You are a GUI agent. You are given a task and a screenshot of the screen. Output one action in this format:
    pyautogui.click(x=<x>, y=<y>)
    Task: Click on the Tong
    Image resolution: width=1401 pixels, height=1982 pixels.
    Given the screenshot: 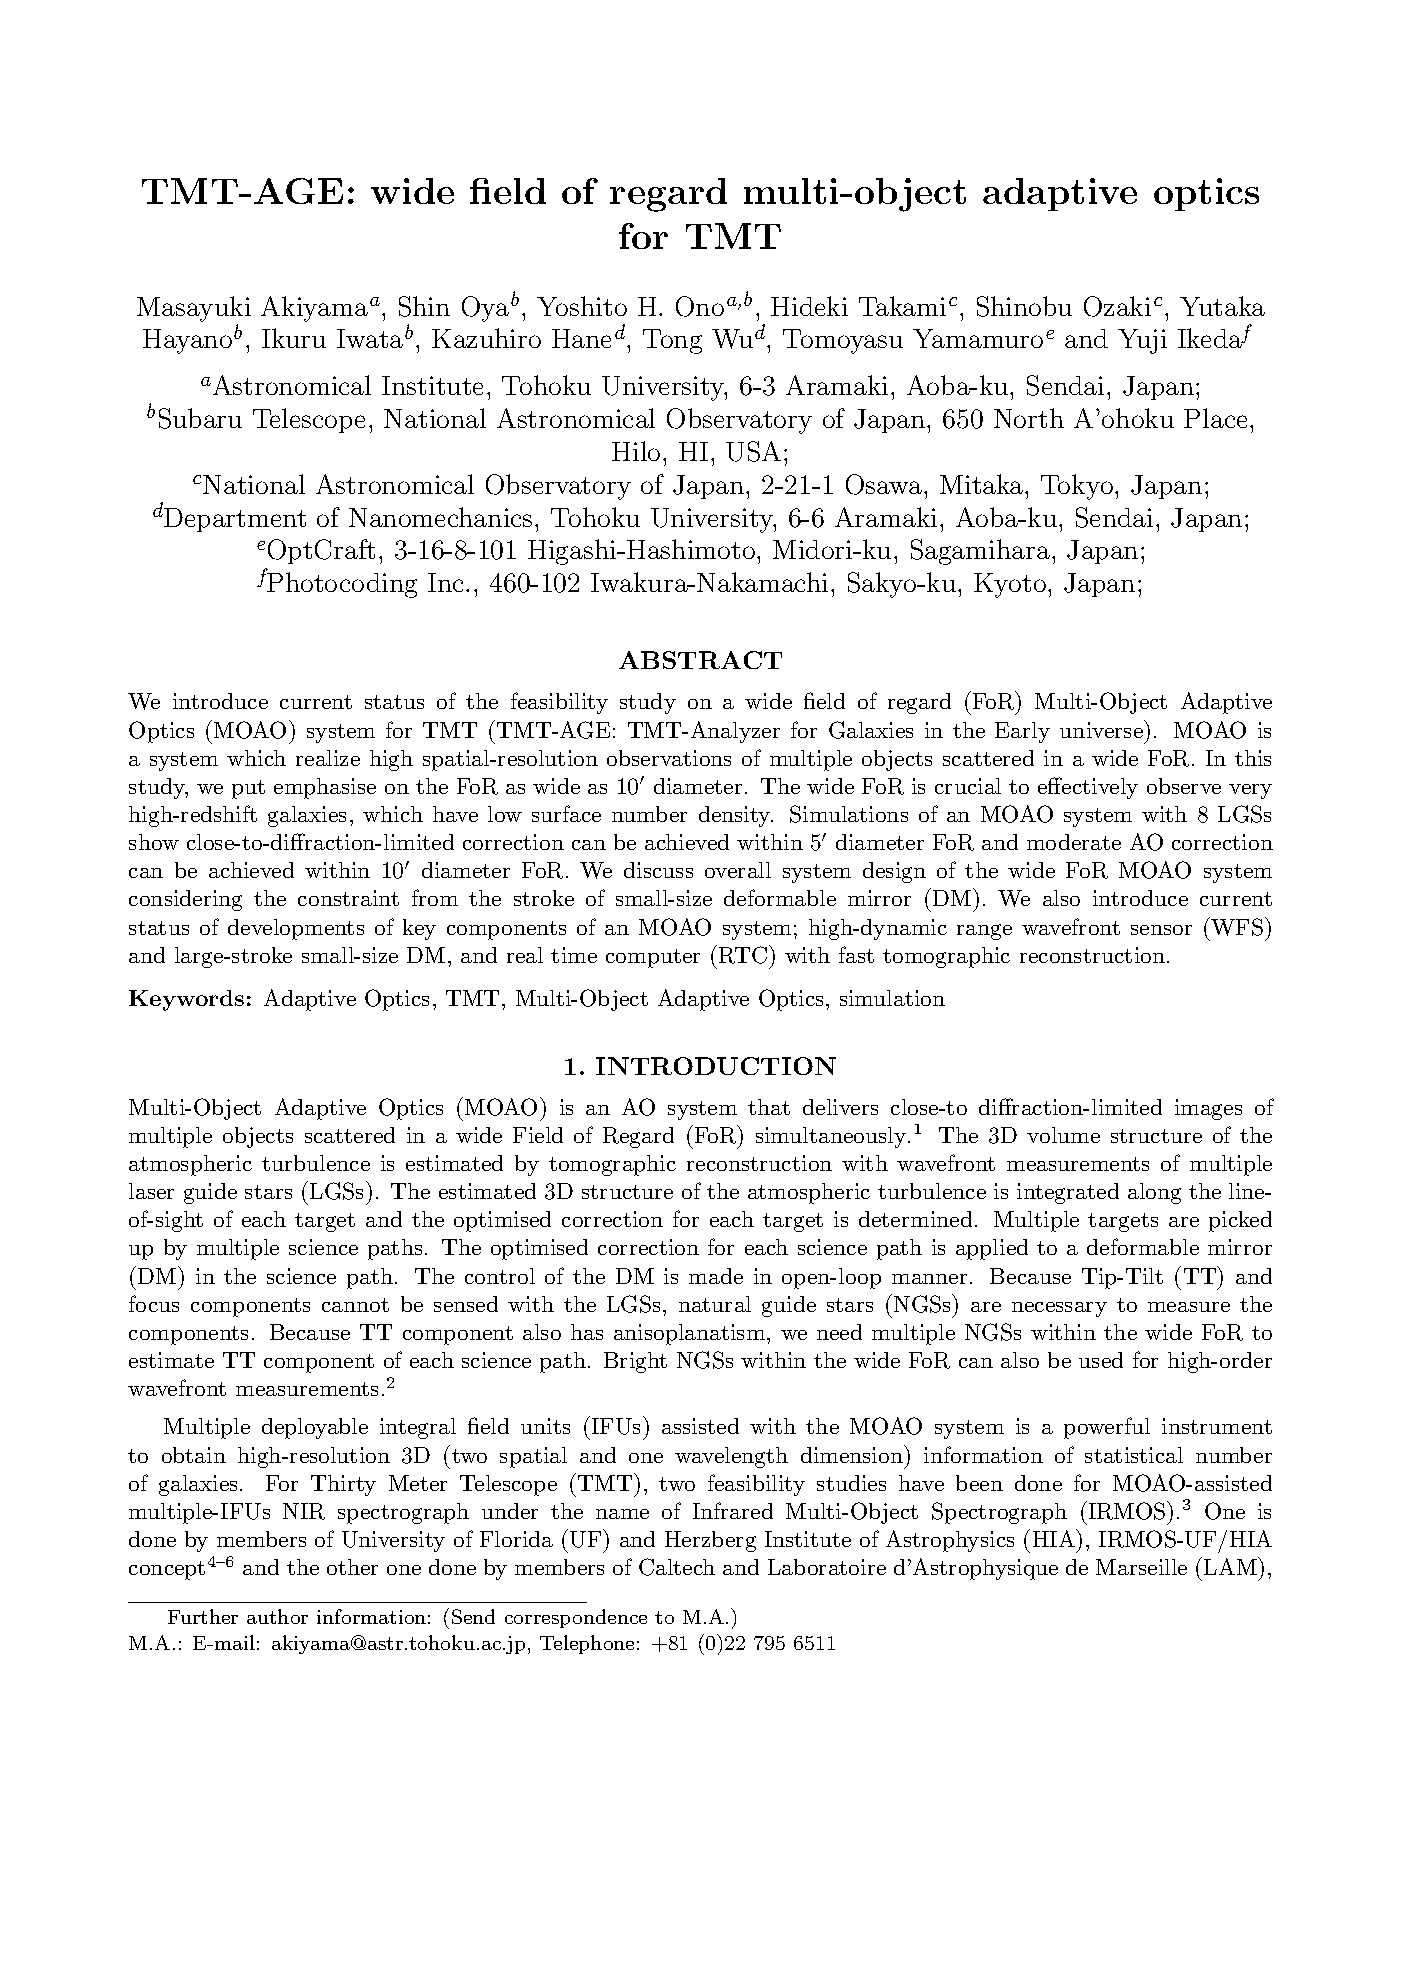 What is the action you would take?
    pyautogui.click(x=672, y=341)
